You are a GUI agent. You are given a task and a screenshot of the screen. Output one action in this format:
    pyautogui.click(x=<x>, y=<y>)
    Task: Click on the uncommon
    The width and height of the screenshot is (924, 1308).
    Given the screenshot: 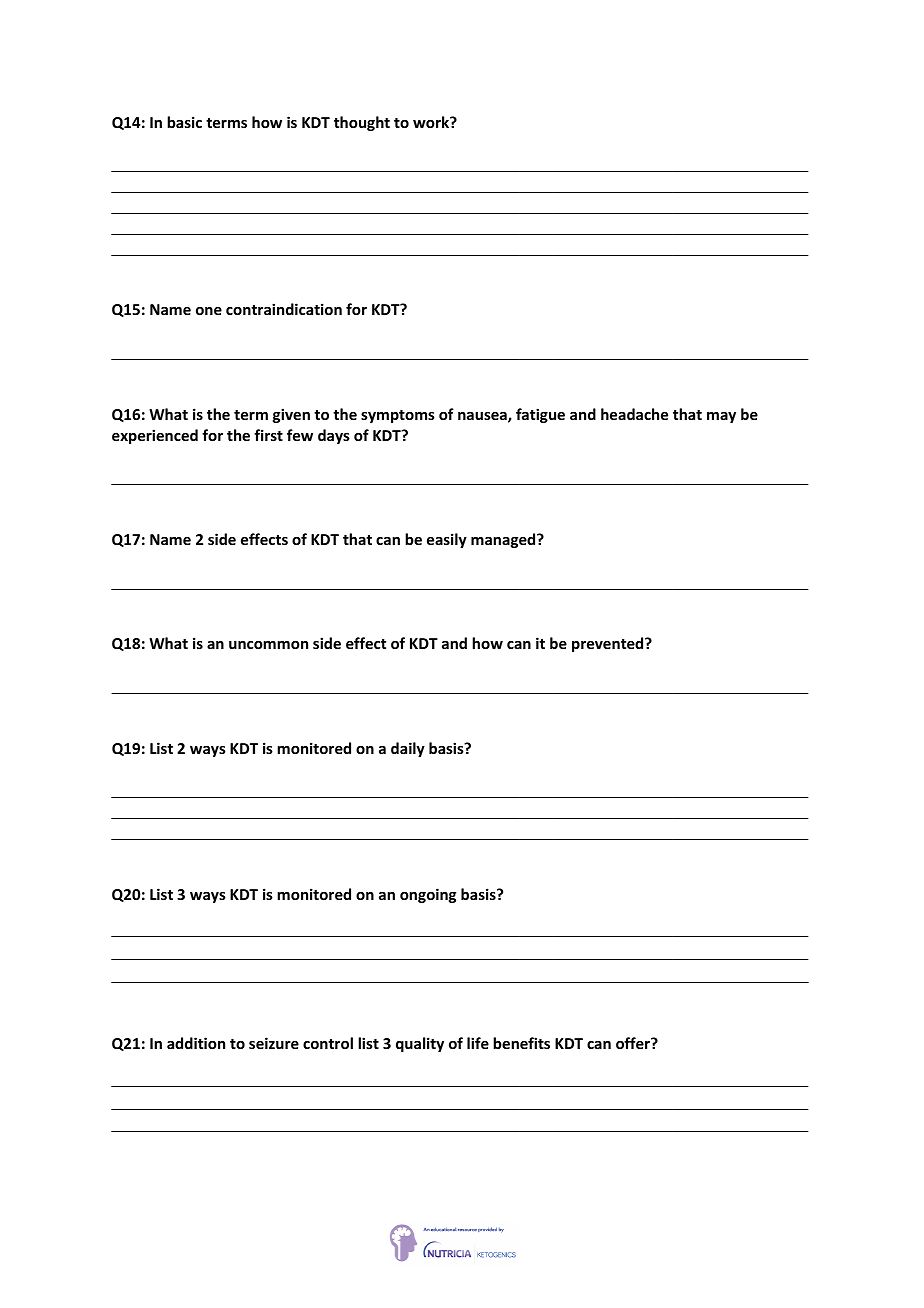 What is the action you would take?
    pyautogui.click(x=268, y=645)
